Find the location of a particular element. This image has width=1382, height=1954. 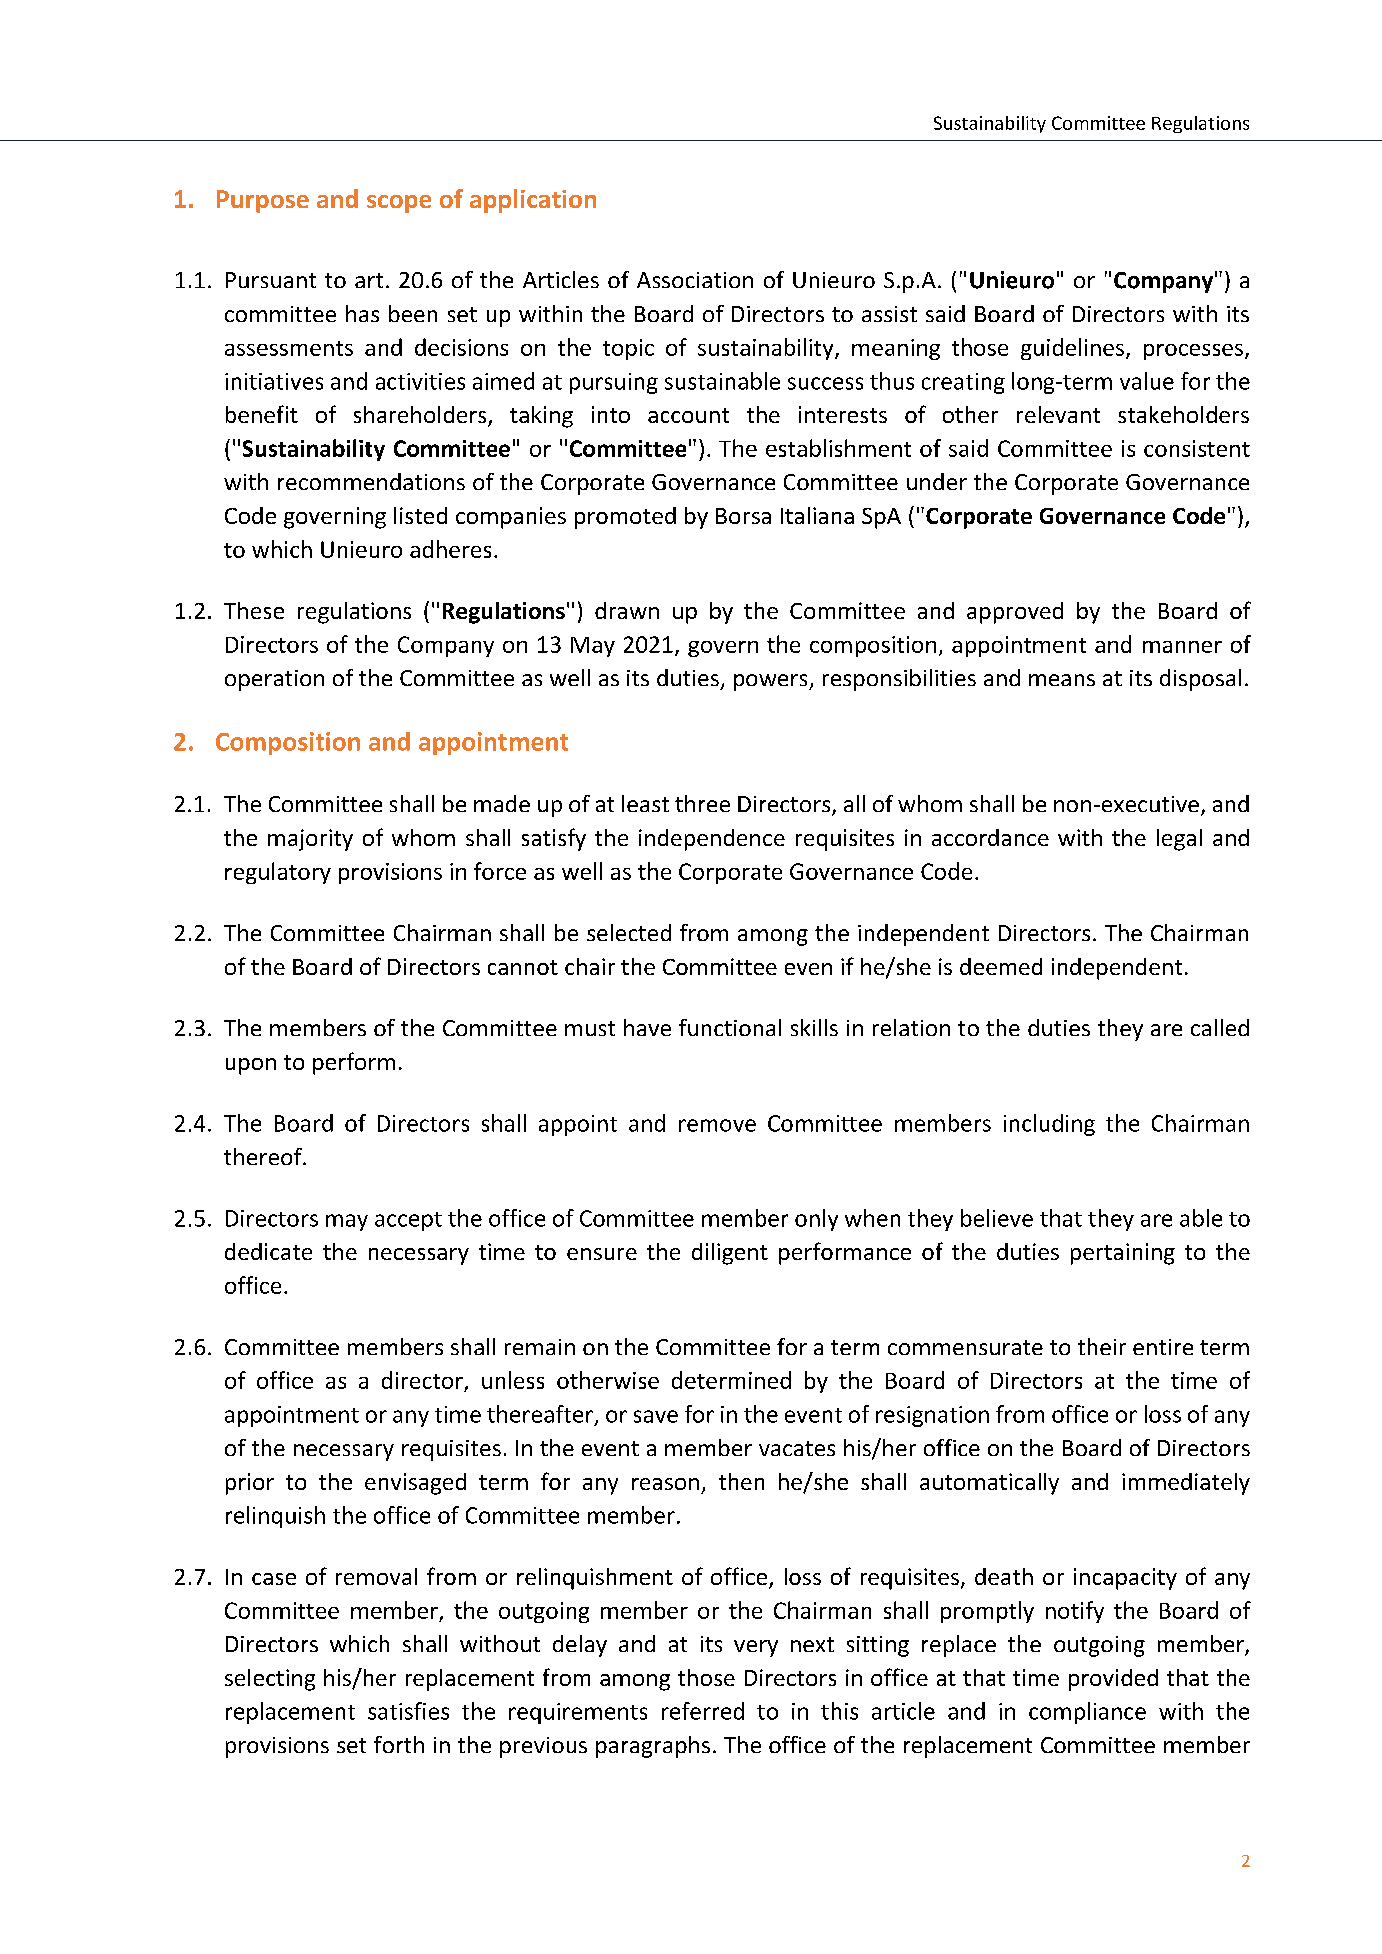

pertaining is located at coordinates (1123, 1254).
